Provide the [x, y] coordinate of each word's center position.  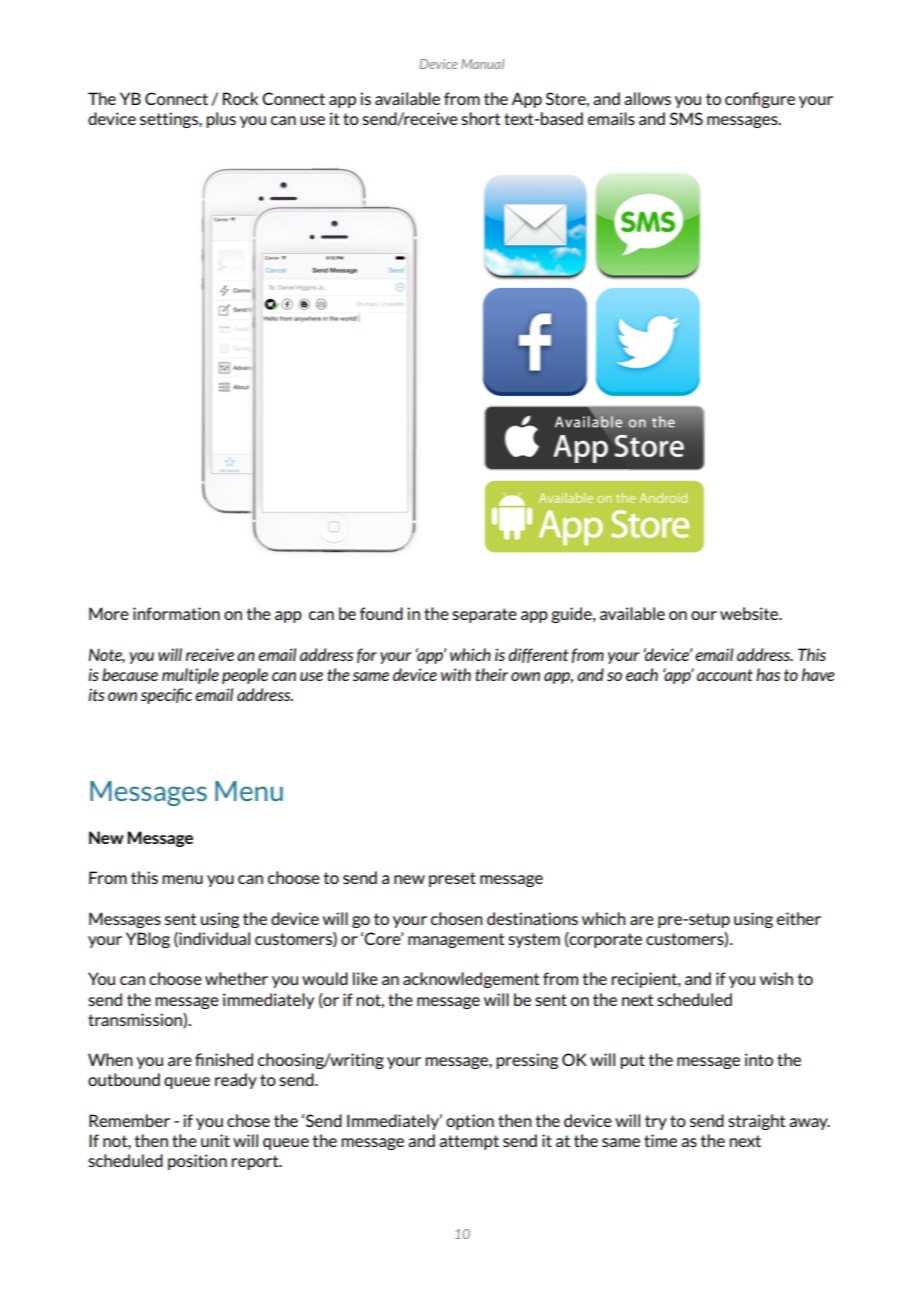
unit [215, 1140]
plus [221, 120]
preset [452, 879]
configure [760, 100]
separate [484, 615]
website [750, 613]
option [470, 1122]
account [725, 675]
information [176, 613]
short [480, 118]
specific [166, 696]
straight [756, 1122]
